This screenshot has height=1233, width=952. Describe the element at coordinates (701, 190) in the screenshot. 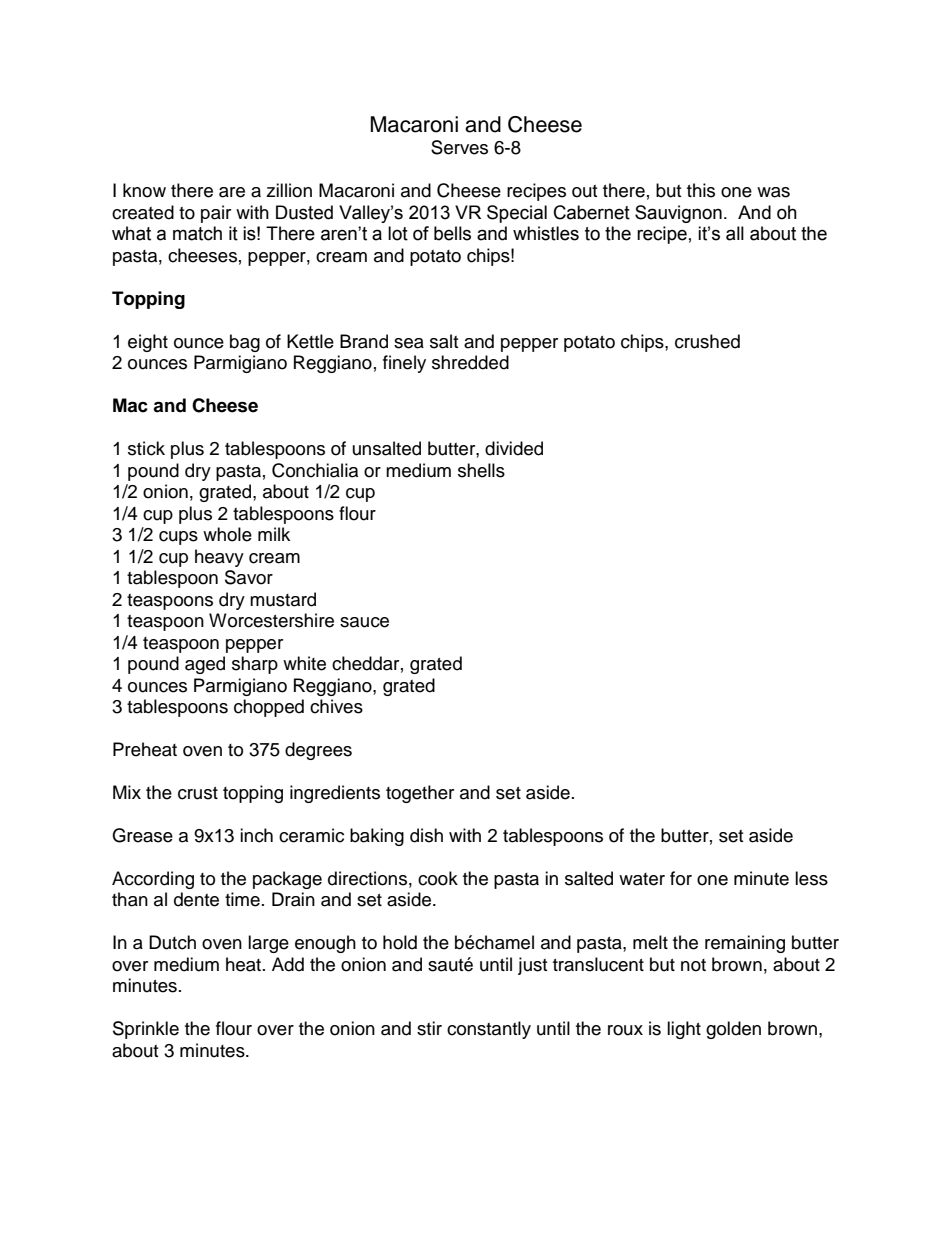

I see `this` at that location.
